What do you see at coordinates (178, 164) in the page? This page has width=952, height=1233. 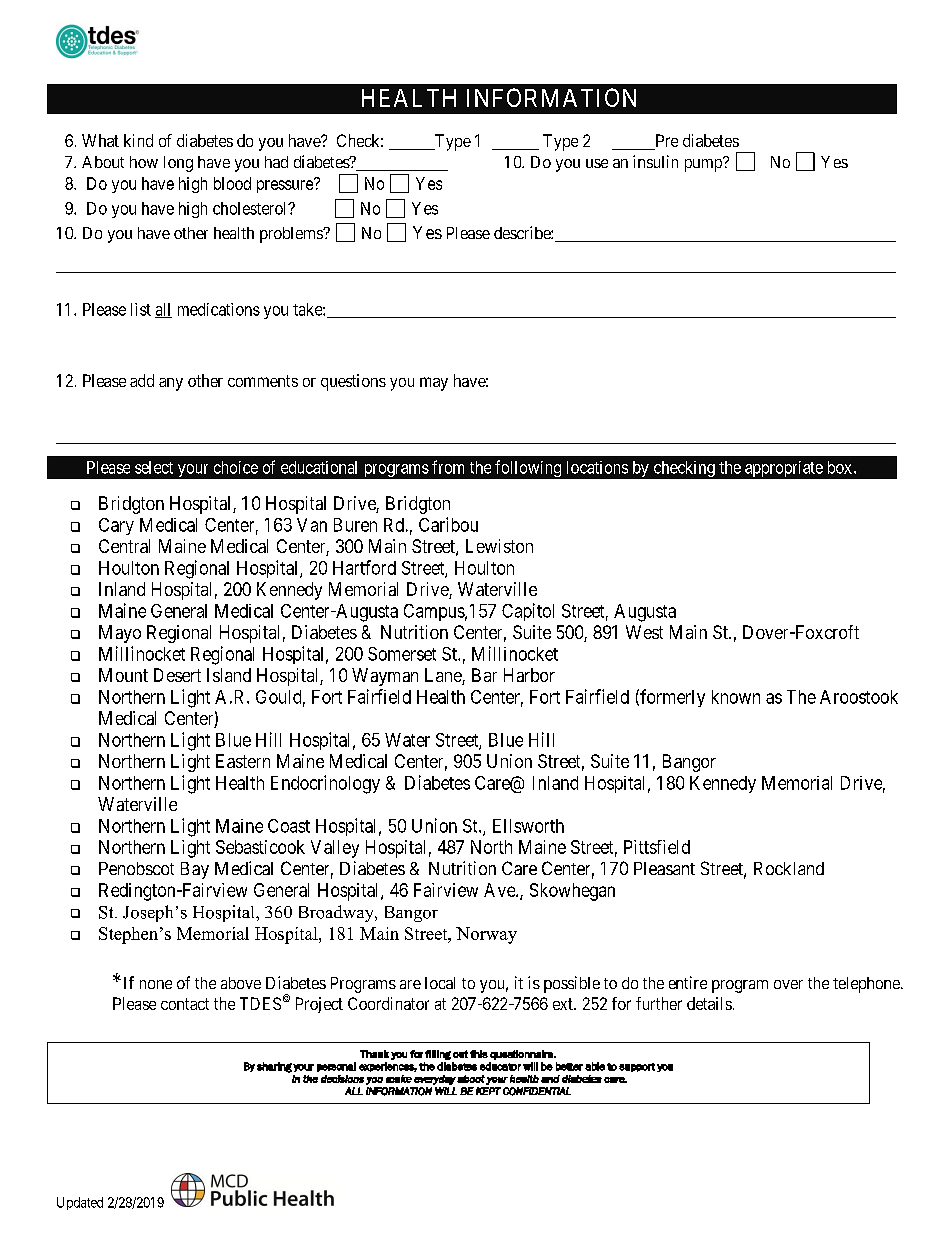 I see `long` at bounding box center [178, 164].
